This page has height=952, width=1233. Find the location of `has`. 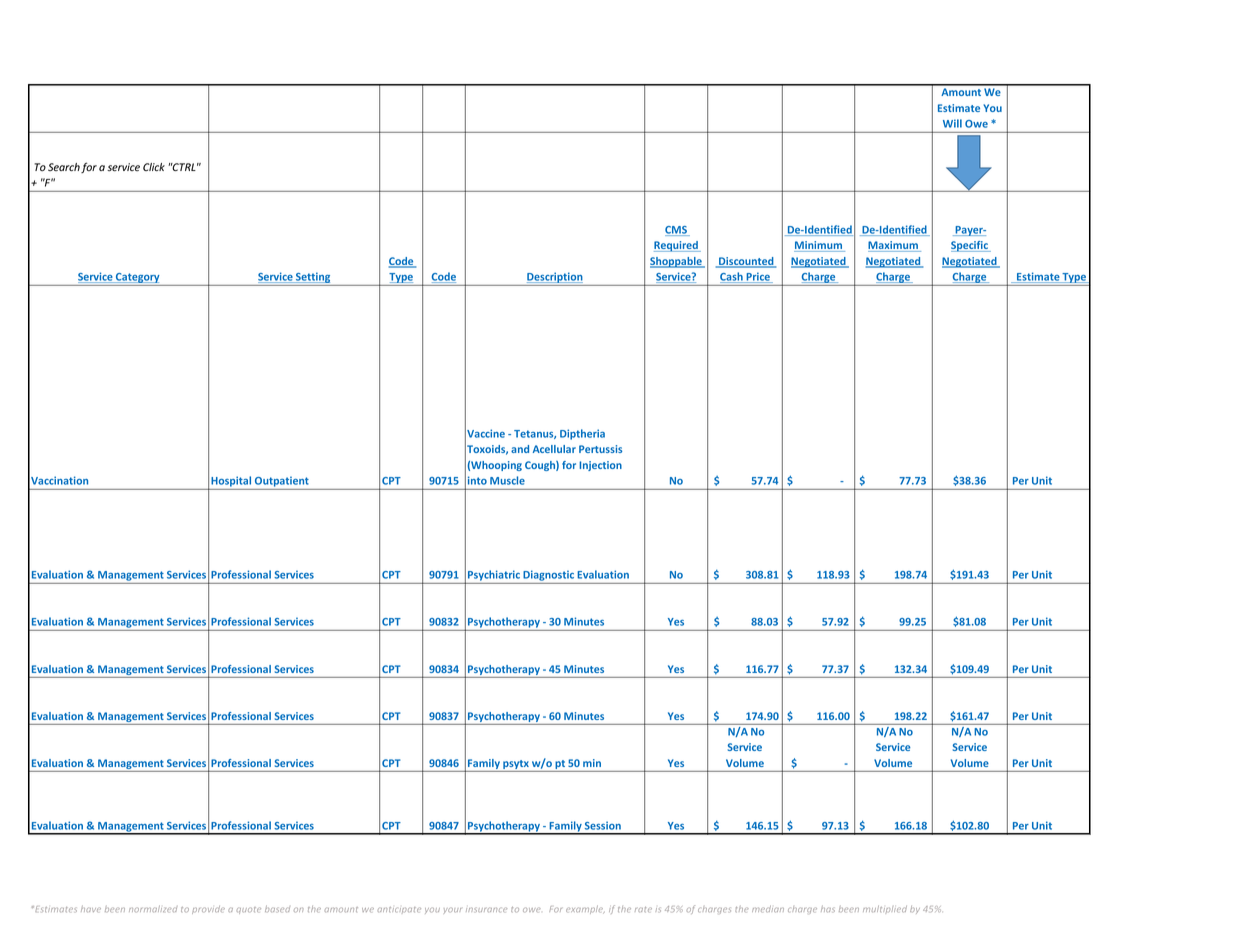

has is located at coordinates (828, 909).
